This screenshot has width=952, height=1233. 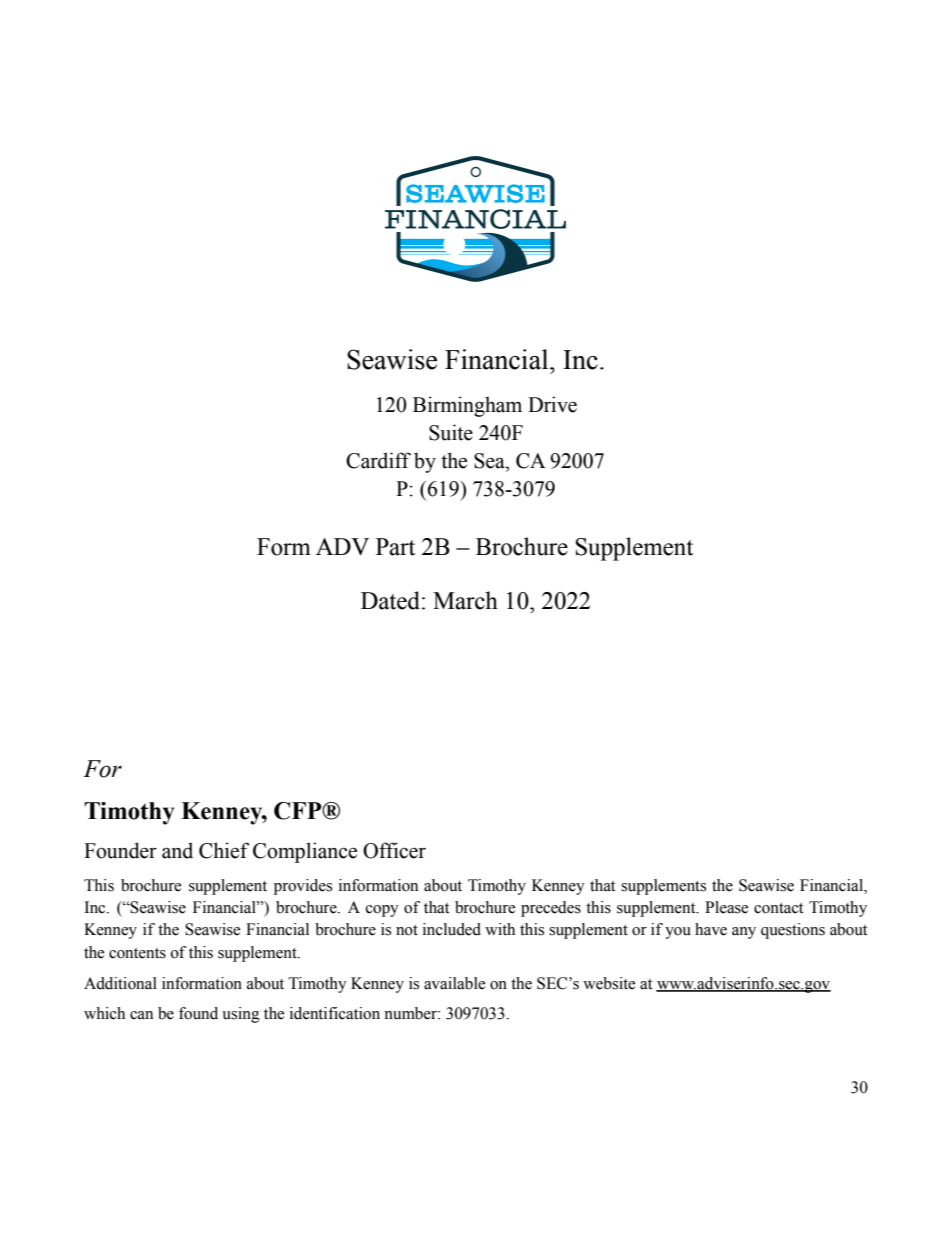 I want to click on March, so click(x=465, y=600).
